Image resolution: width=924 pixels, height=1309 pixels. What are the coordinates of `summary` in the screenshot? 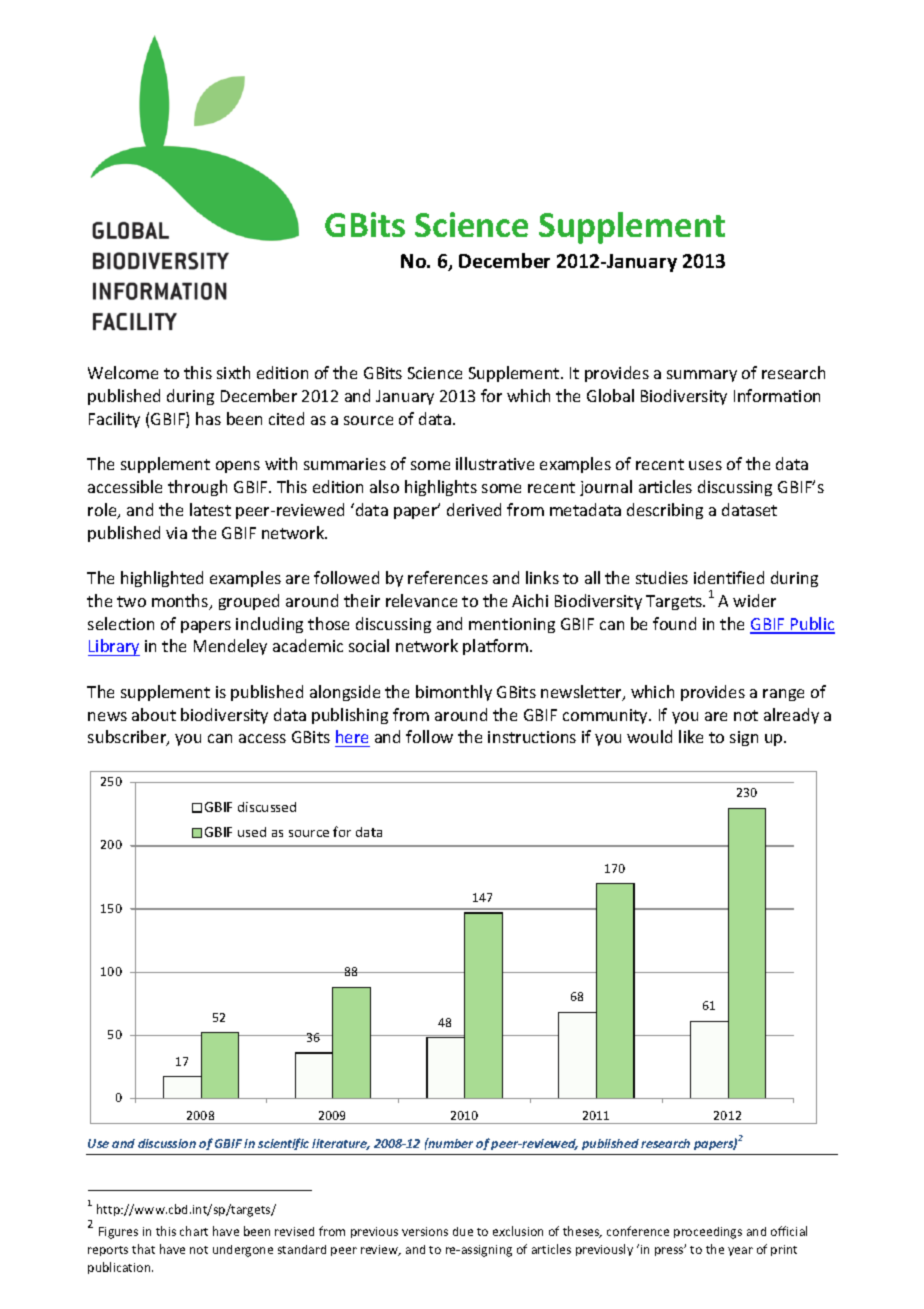 It's located at (702, 376).
